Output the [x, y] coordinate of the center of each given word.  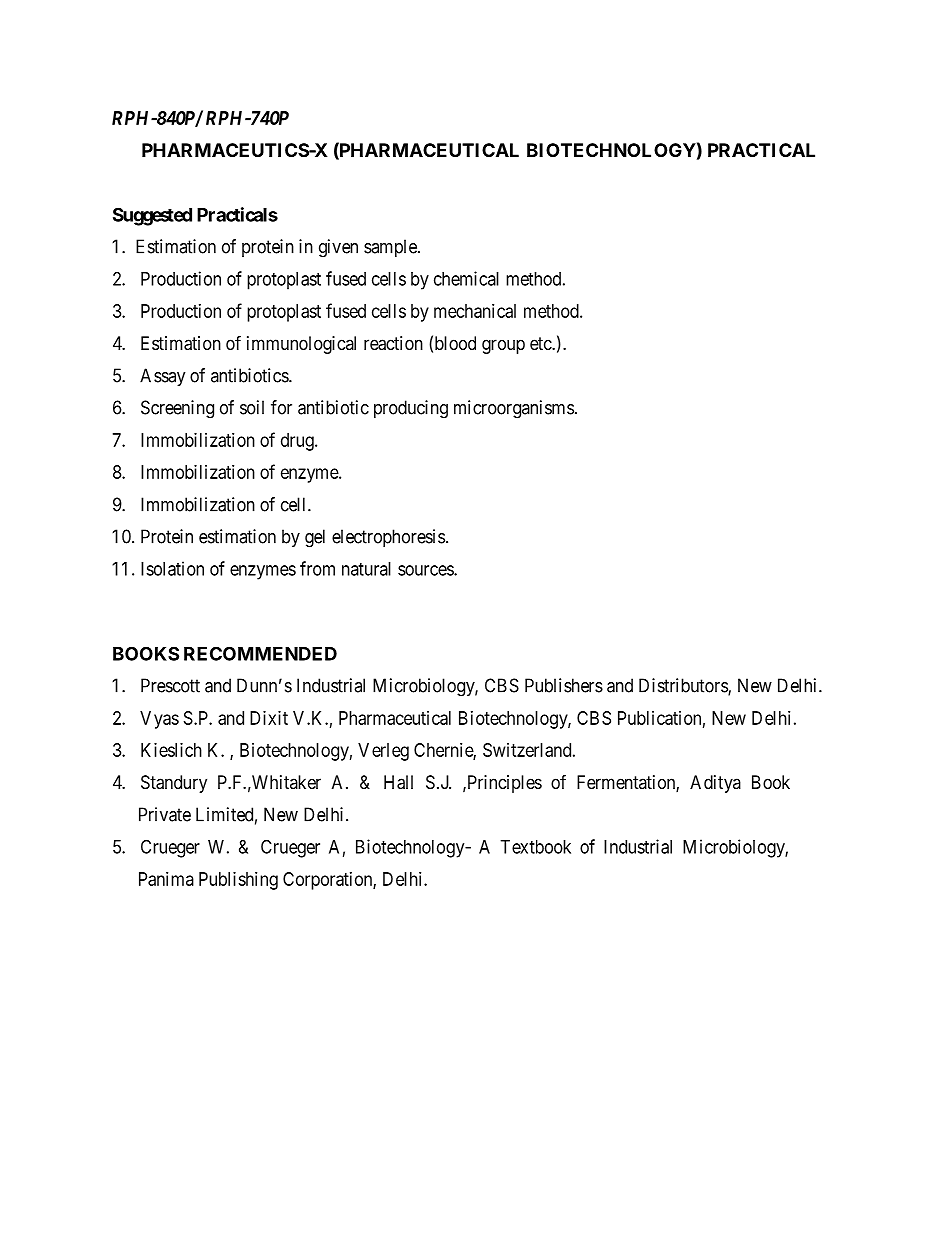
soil [252, 407]
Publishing [238, 881]
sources [426, 570]
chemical [466, 278]
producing [411, 409]
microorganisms [514, 409]
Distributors [684, 686]
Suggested [152, 216]
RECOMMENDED [260, 653]
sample [391, 248]
